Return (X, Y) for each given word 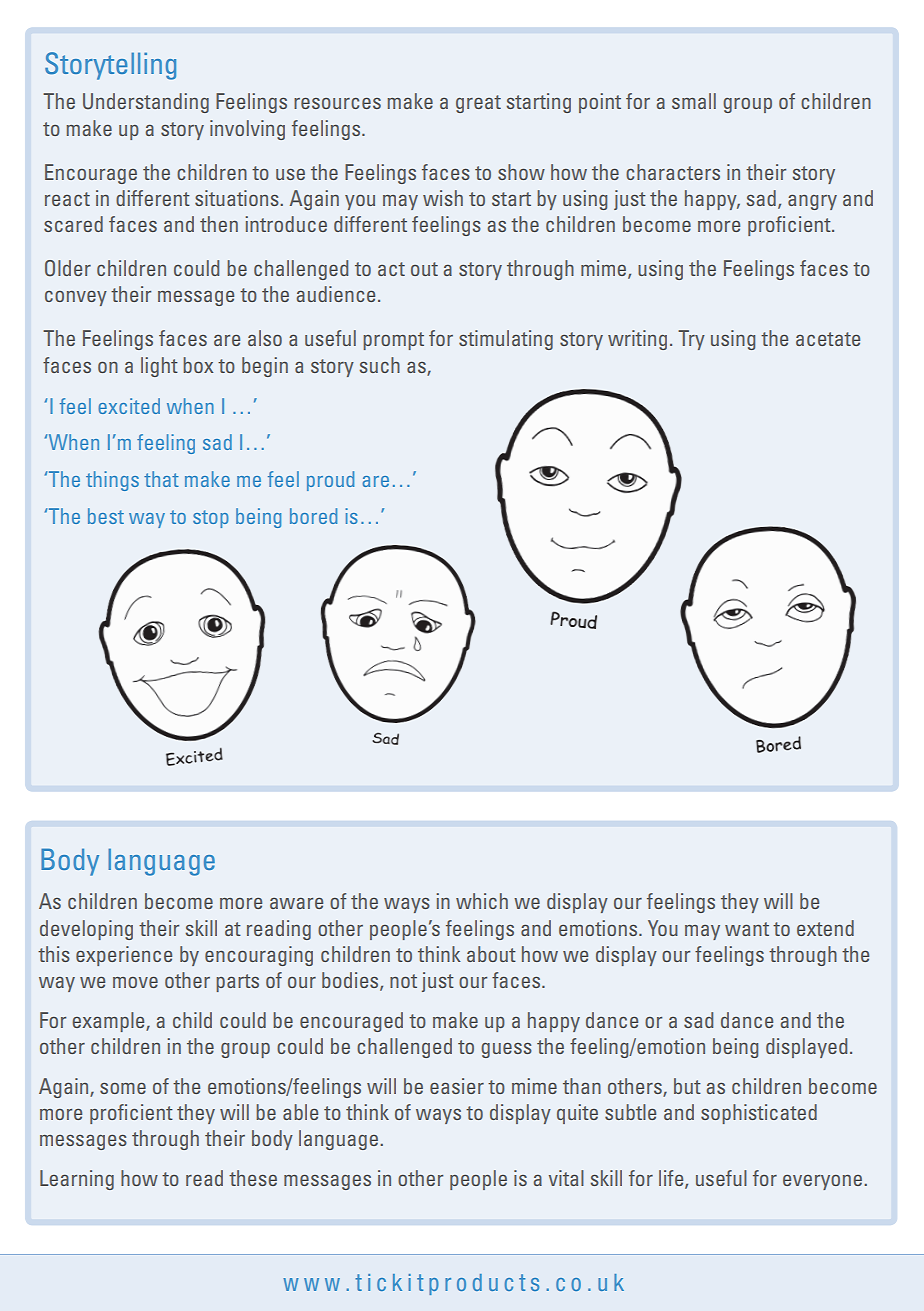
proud (330, 481)
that (161, 479)
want (747, 929)
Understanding (146, 103)
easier (457, 1086)
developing (86, 930)
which (482, 901)
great (478, 104)
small (694, 101)
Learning (77, 1180)
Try (691, 340)
